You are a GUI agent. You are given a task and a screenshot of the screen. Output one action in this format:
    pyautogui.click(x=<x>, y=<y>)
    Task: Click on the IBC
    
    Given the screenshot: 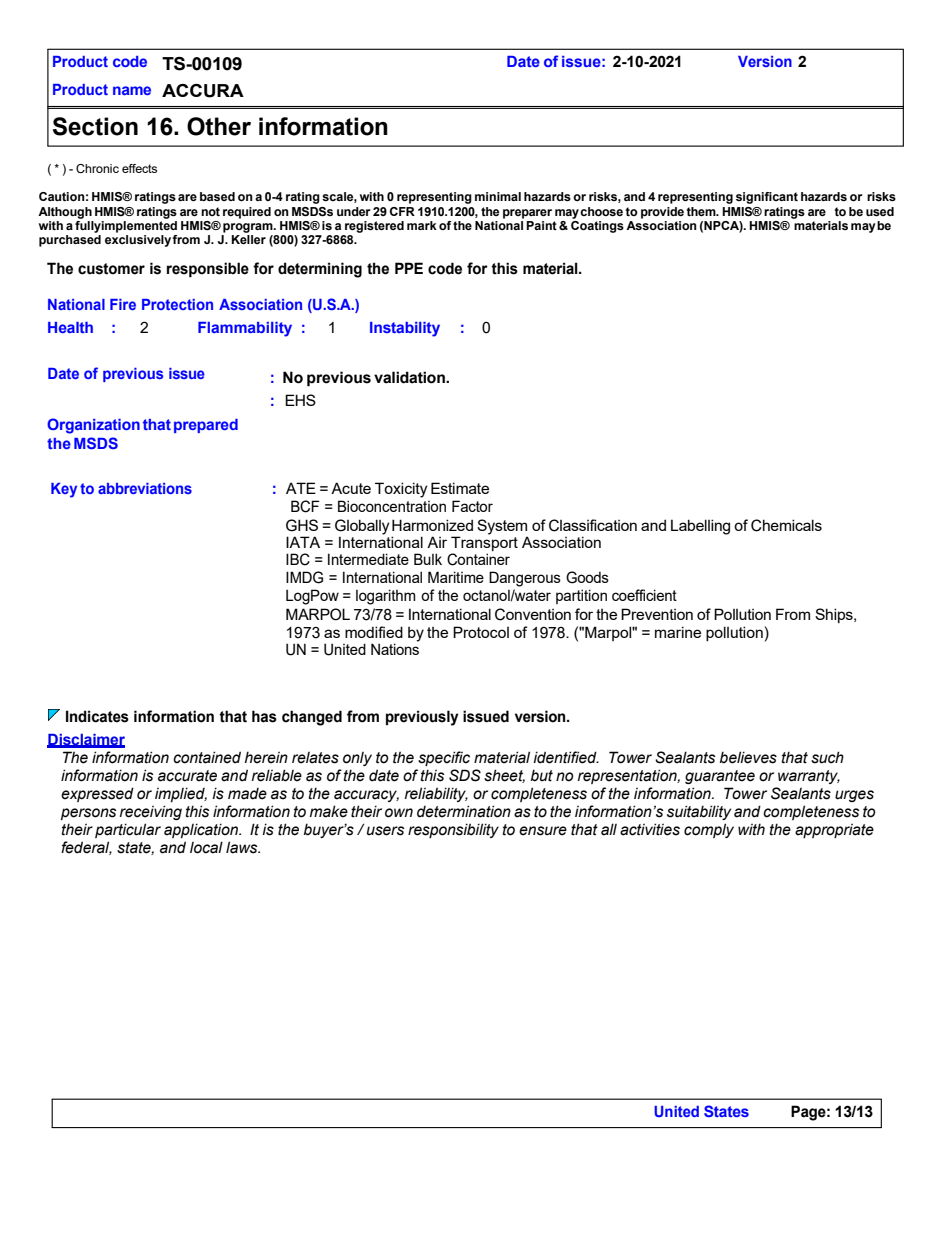 What is the action you would take?
    pyautogui.click(x=298, y=559)
